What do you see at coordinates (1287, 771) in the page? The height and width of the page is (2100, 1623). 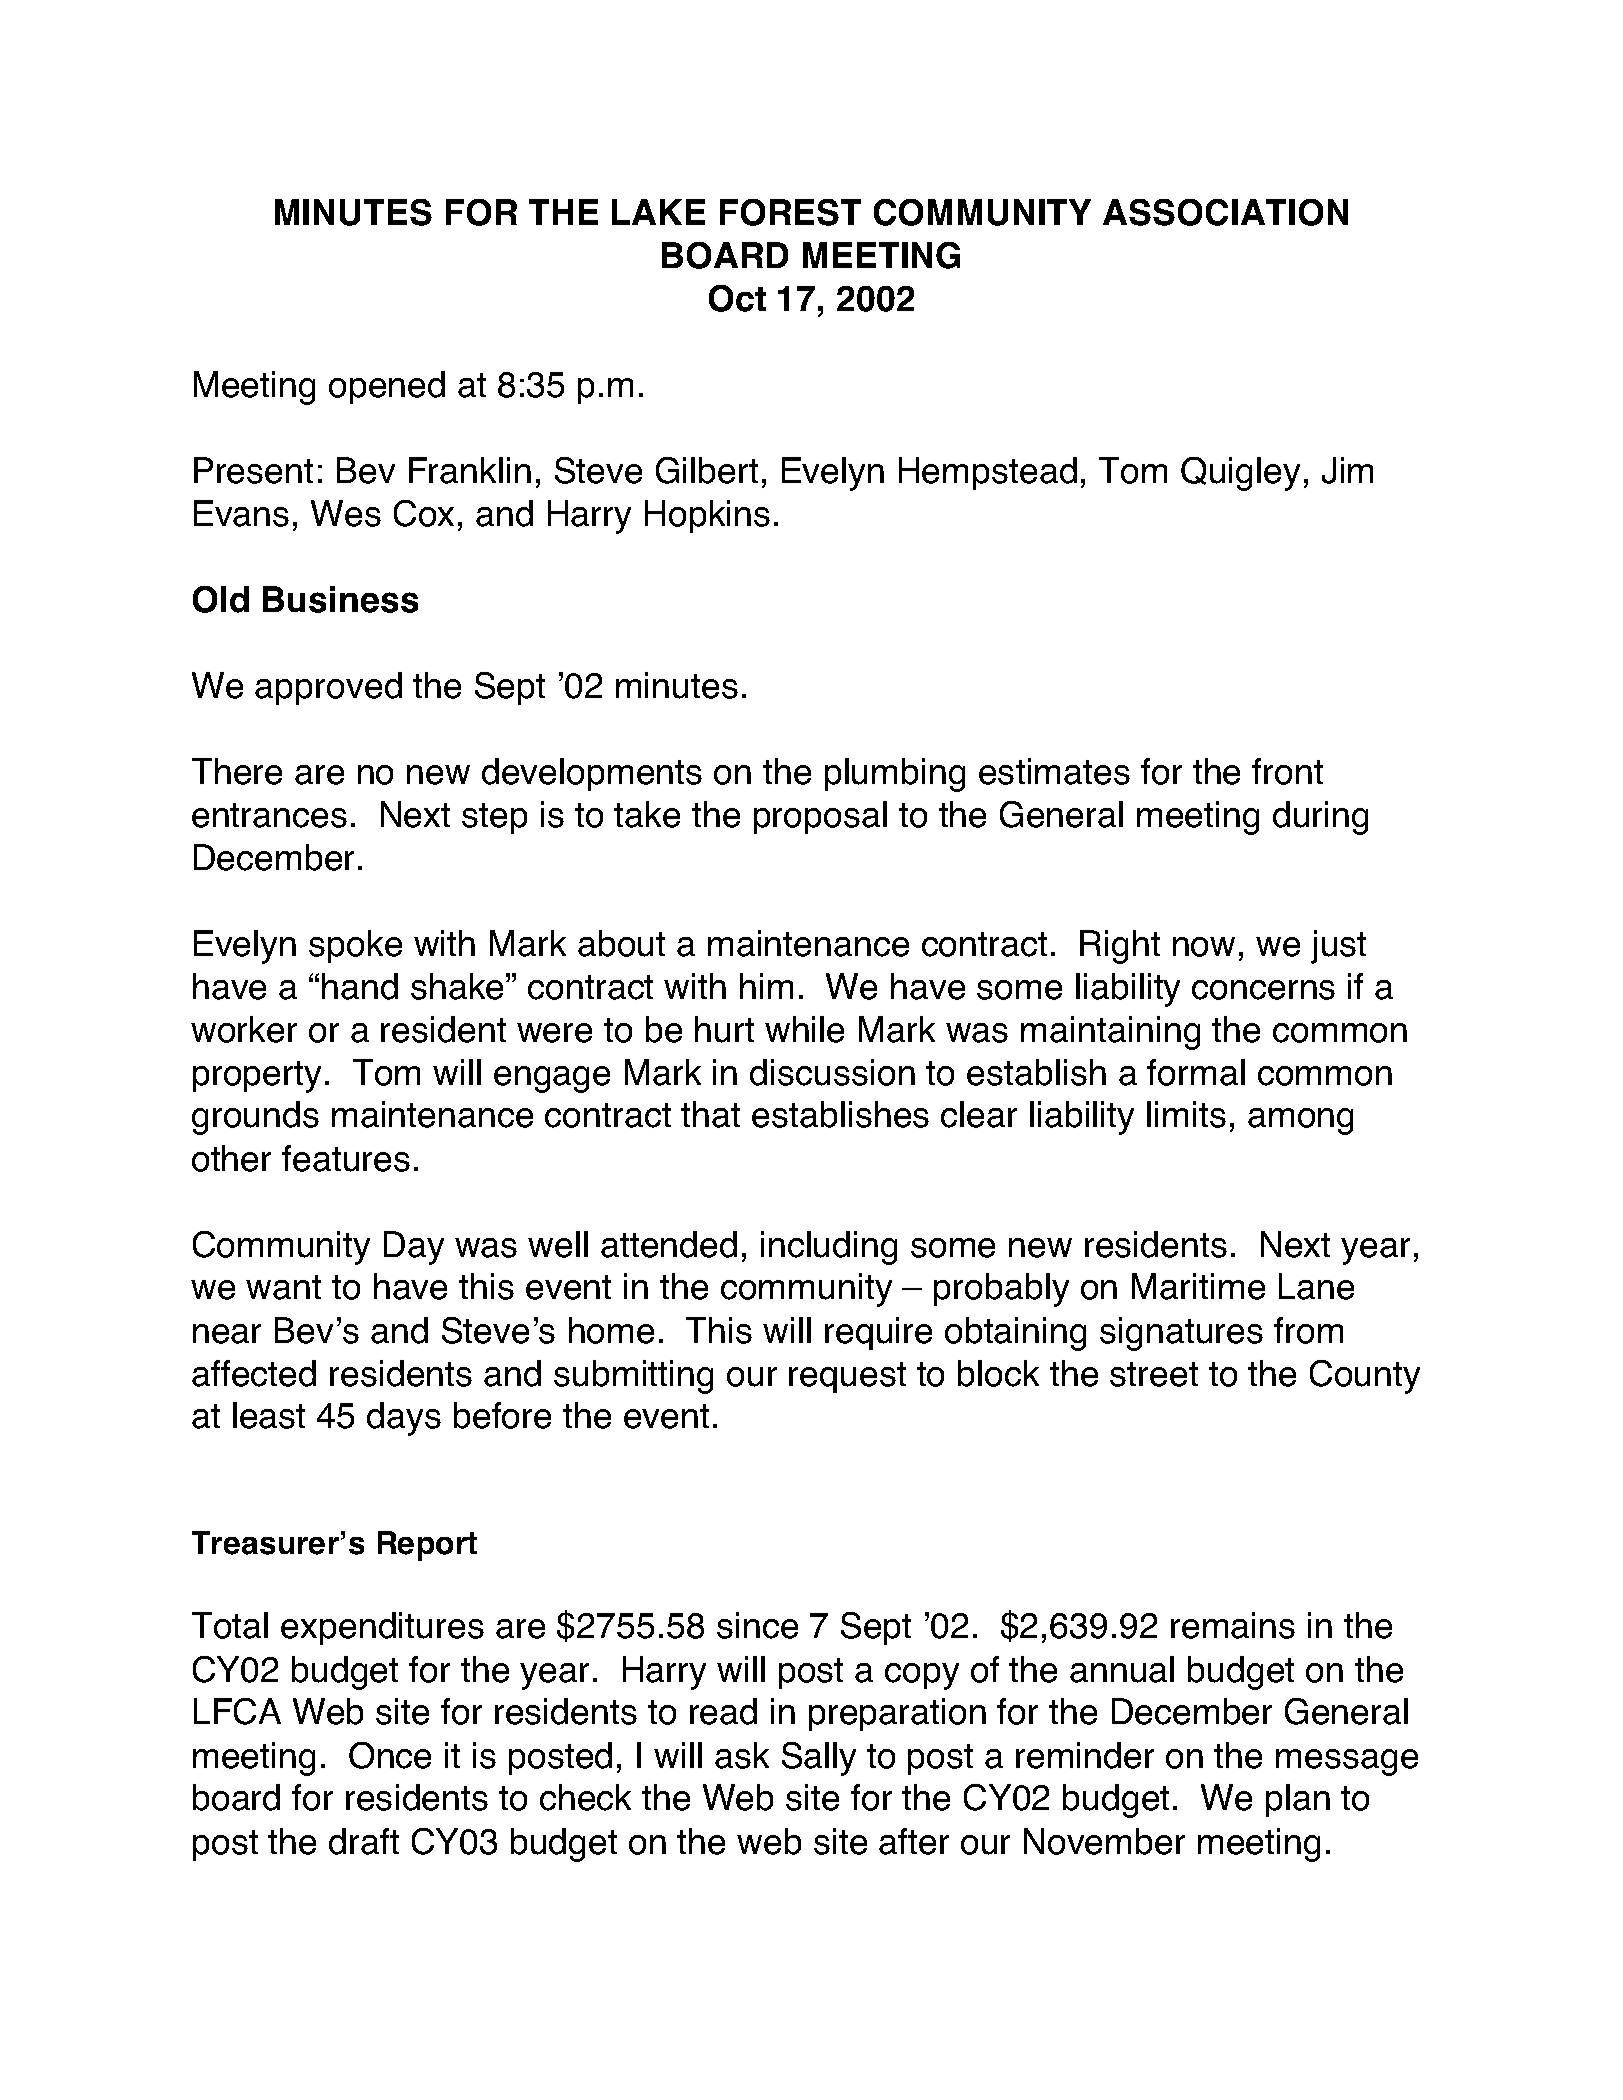 I see `front` at bounding box center [1287, 771].
